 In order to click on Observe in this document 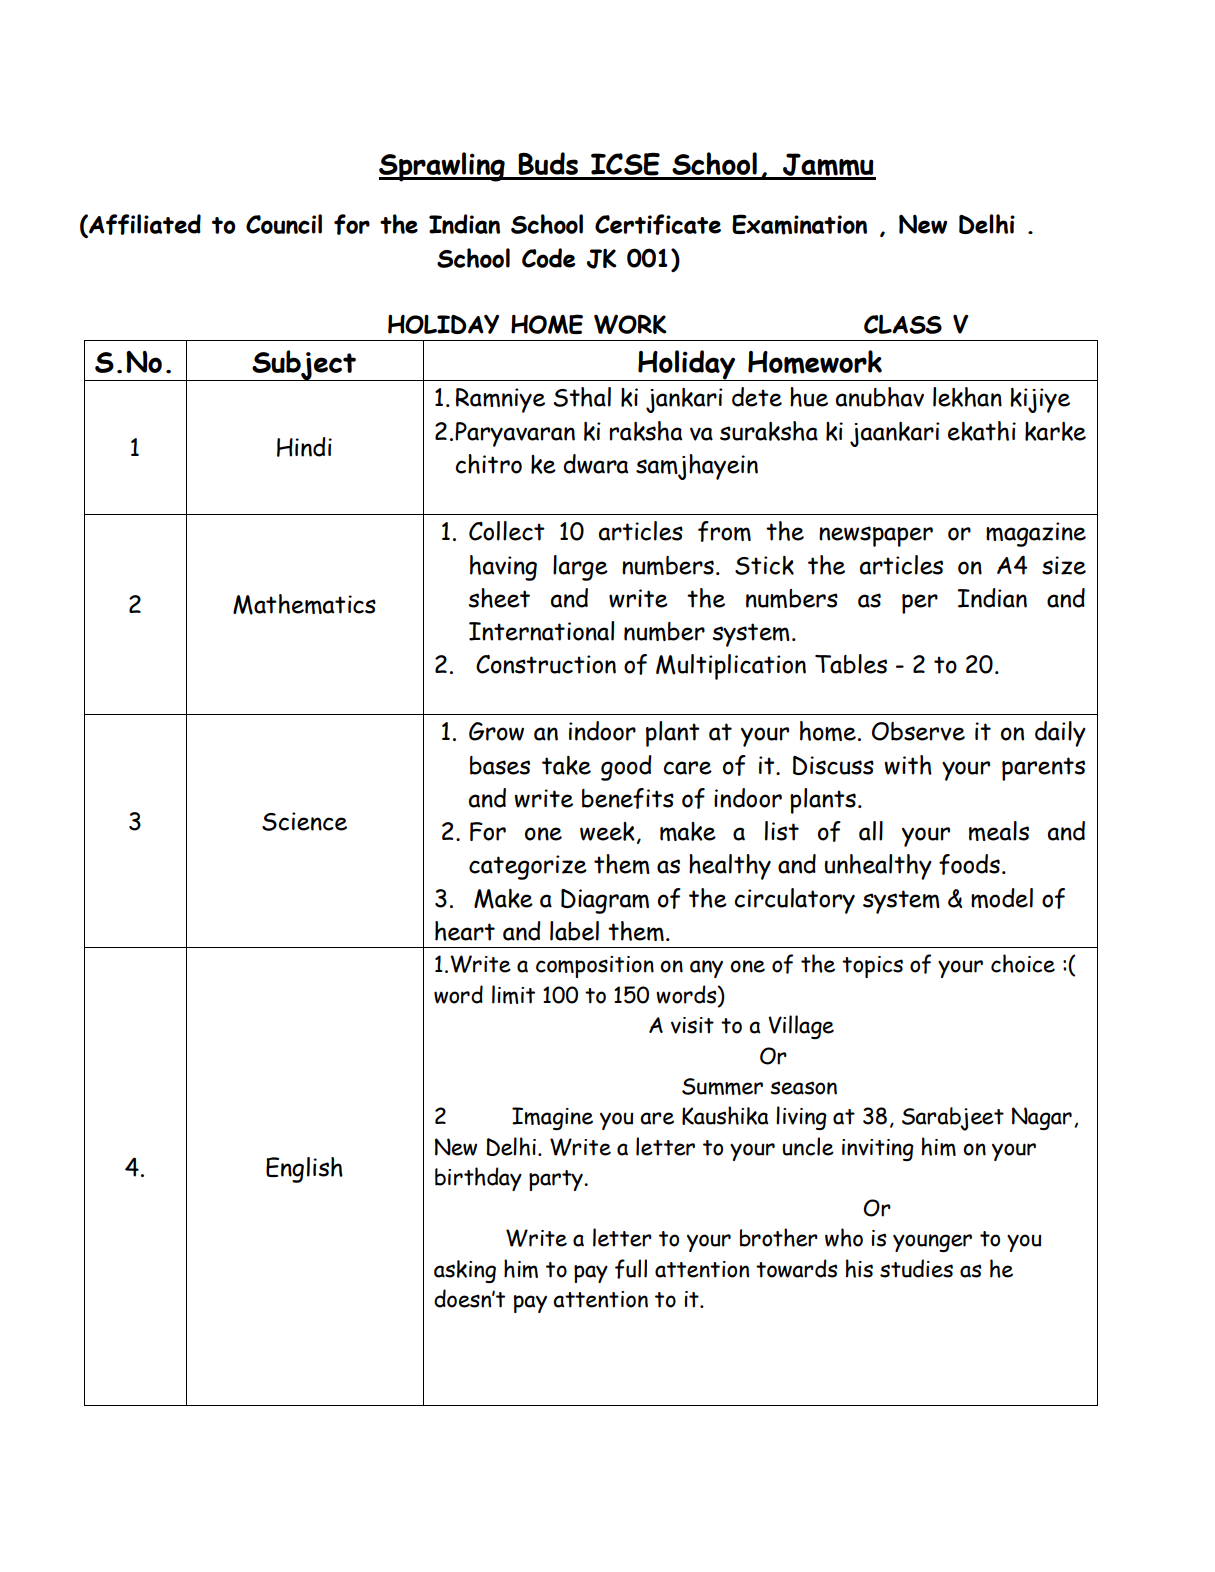, I will do `click(918, 731)`.
